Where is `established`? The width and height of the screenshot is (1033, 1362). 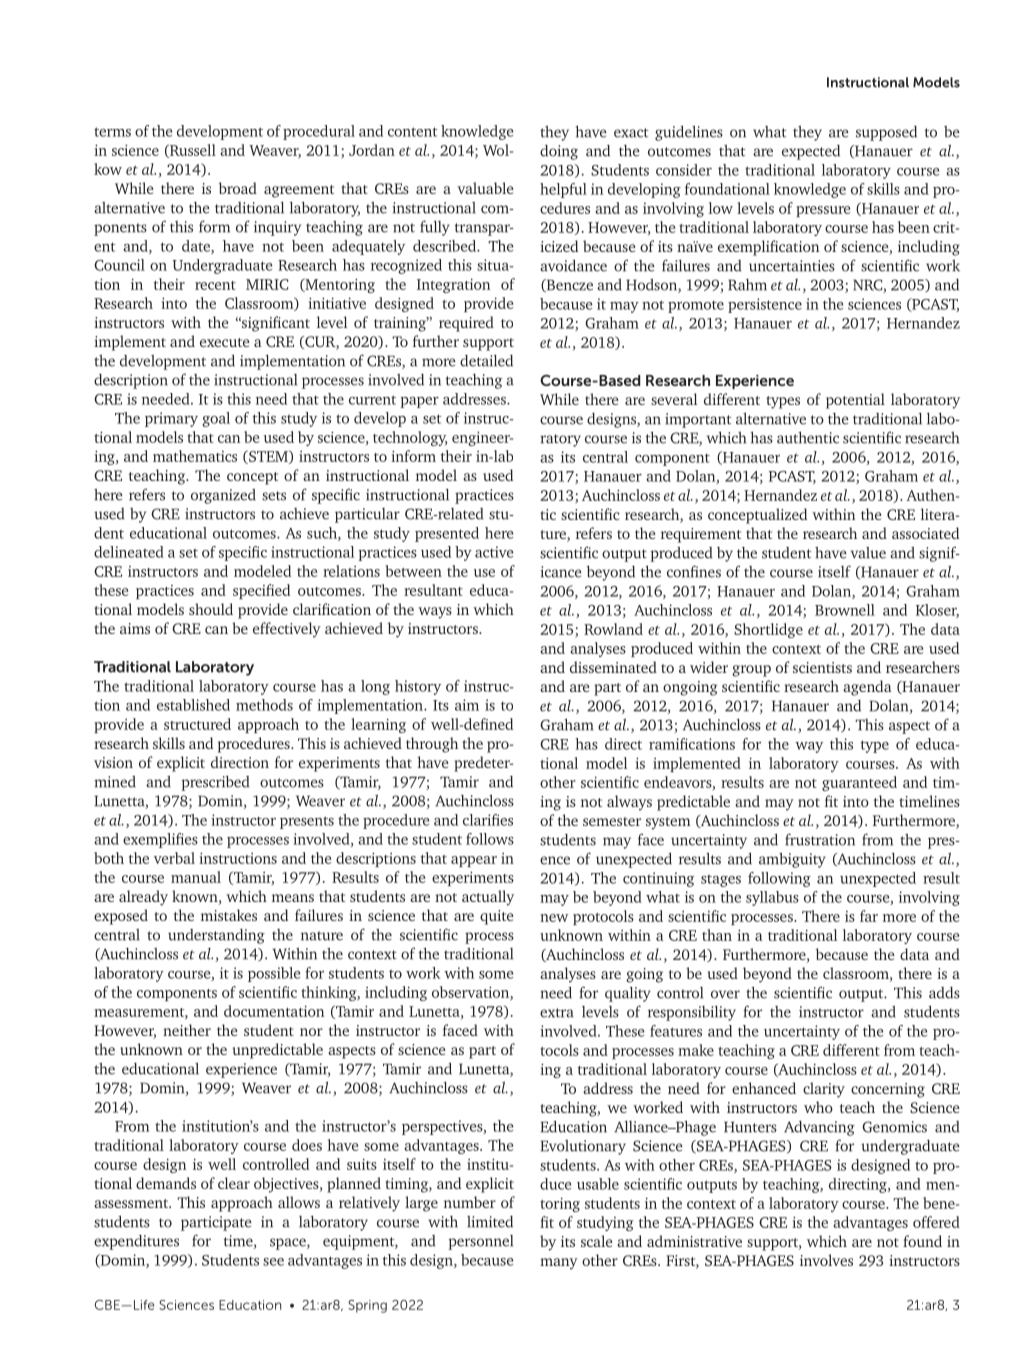 established is located at coordinates (193, 705).
